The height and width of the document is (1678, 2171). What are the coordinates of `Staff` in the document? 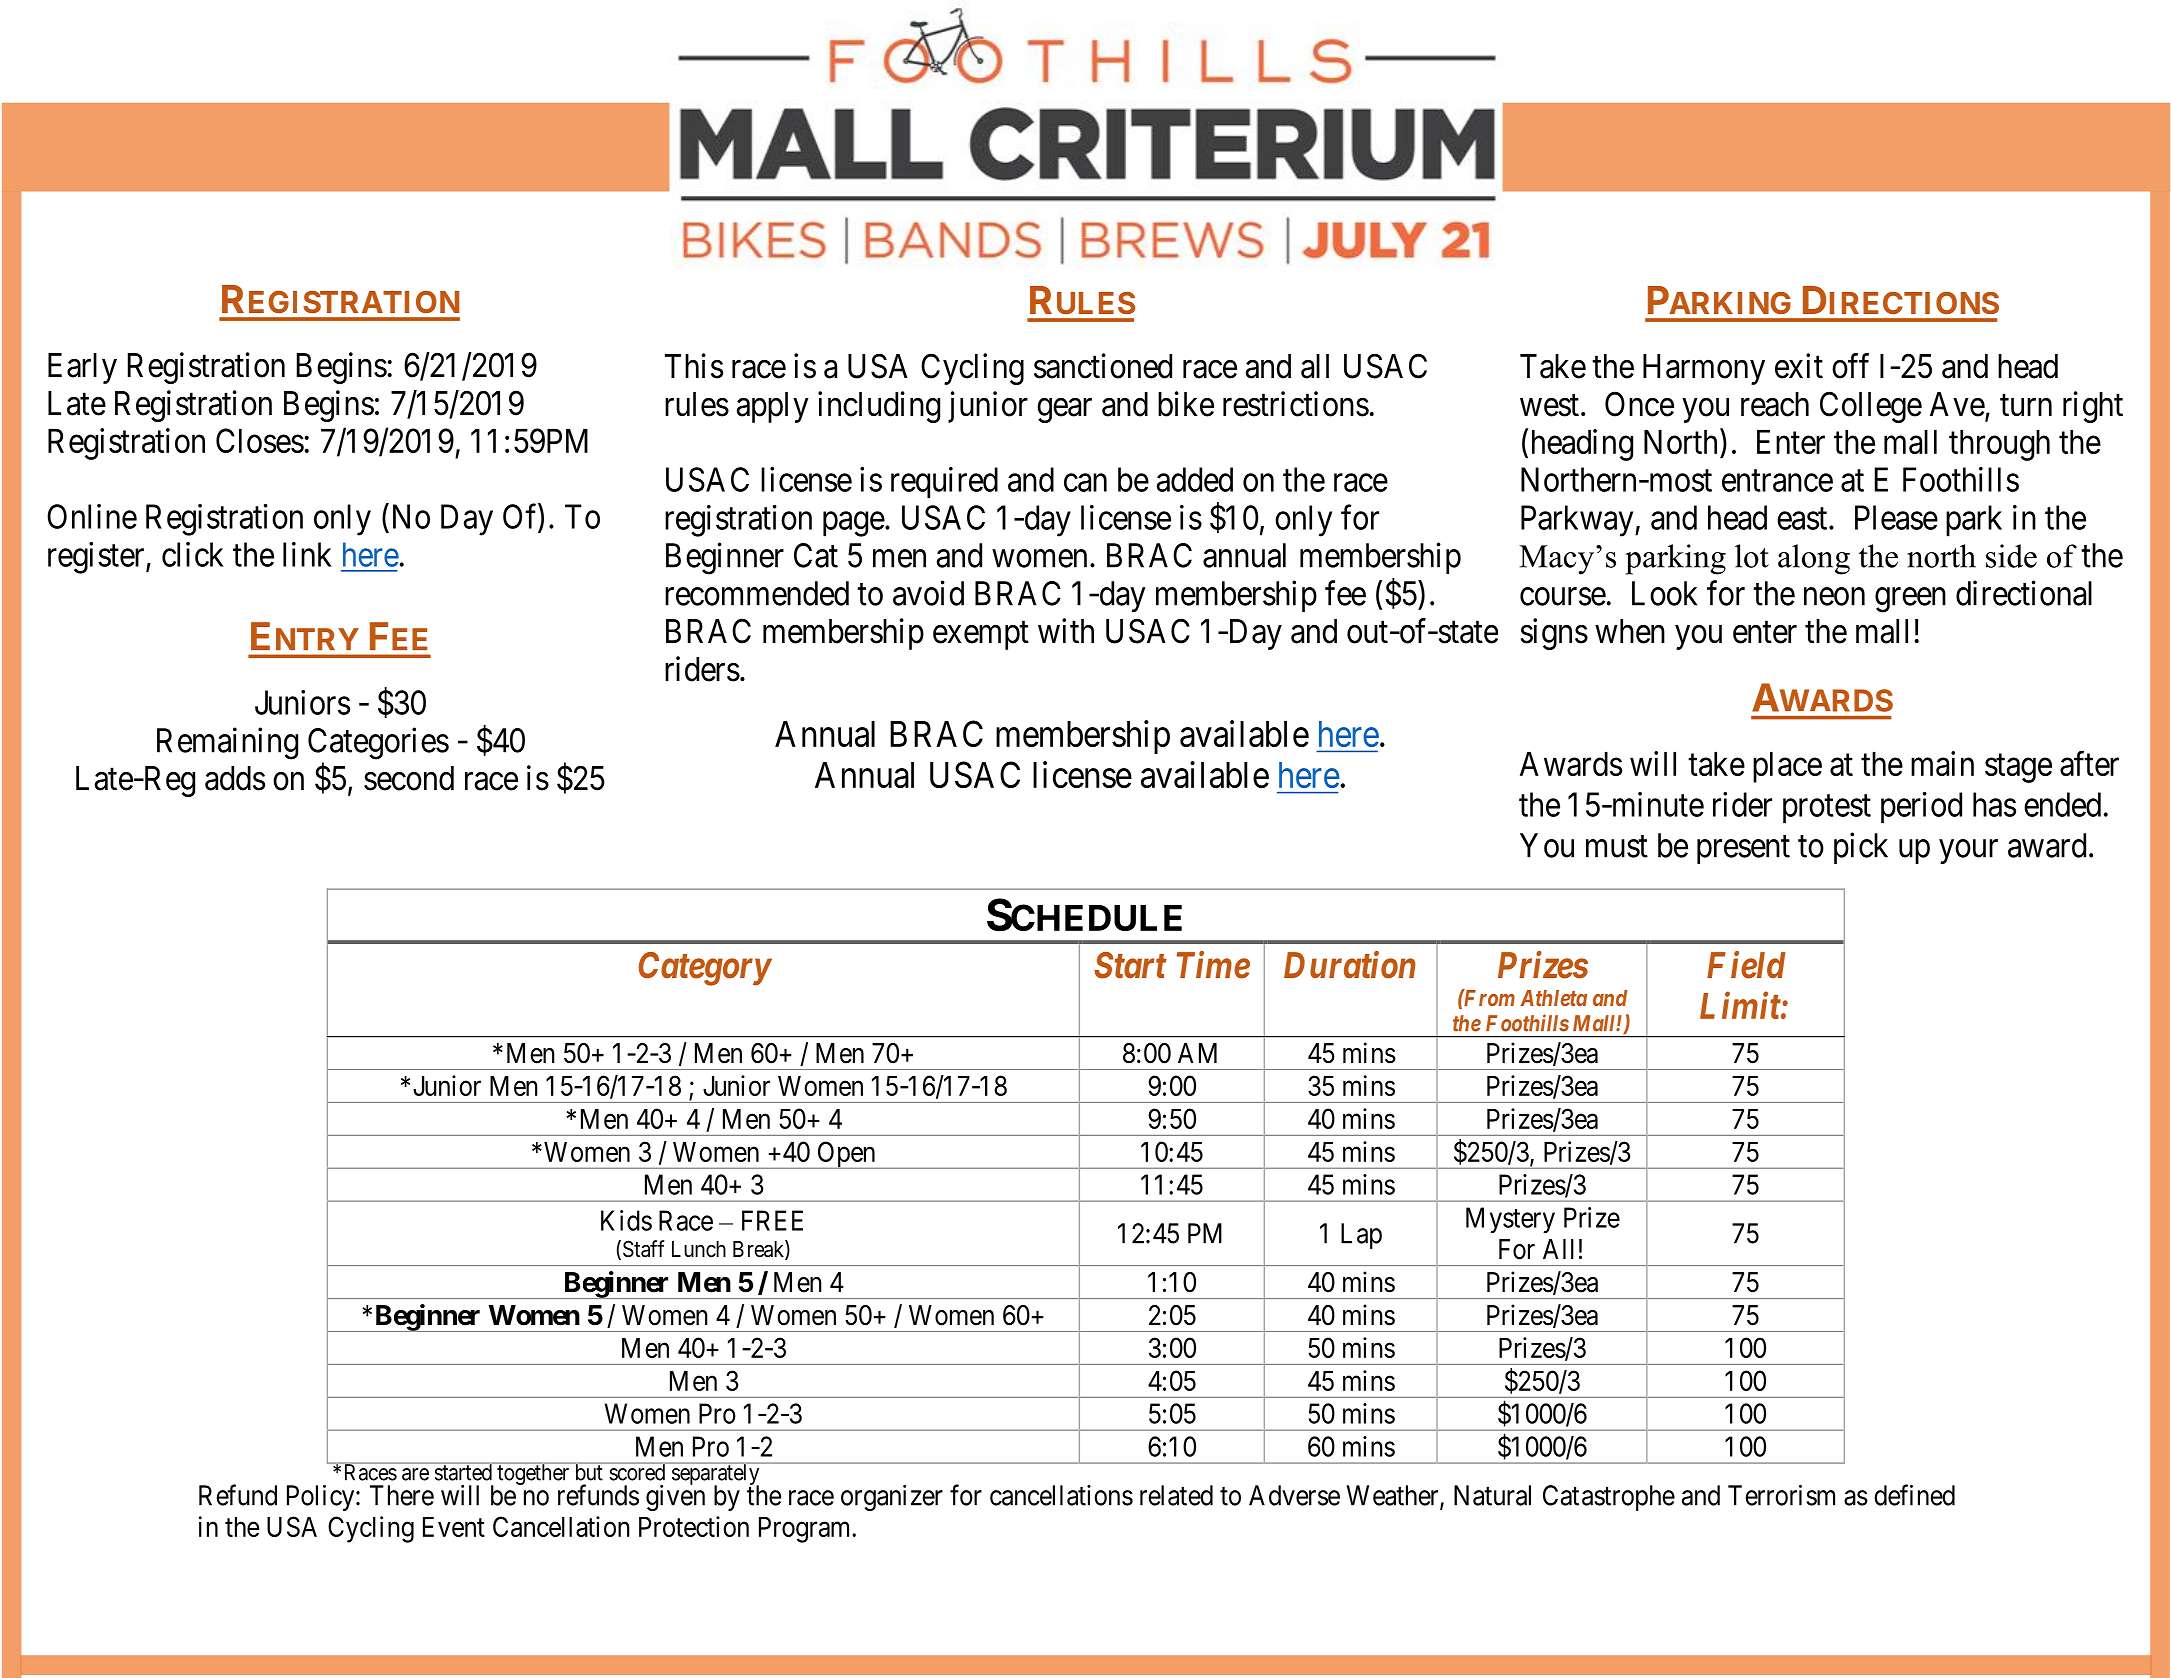 It's located at (644, 1249).
